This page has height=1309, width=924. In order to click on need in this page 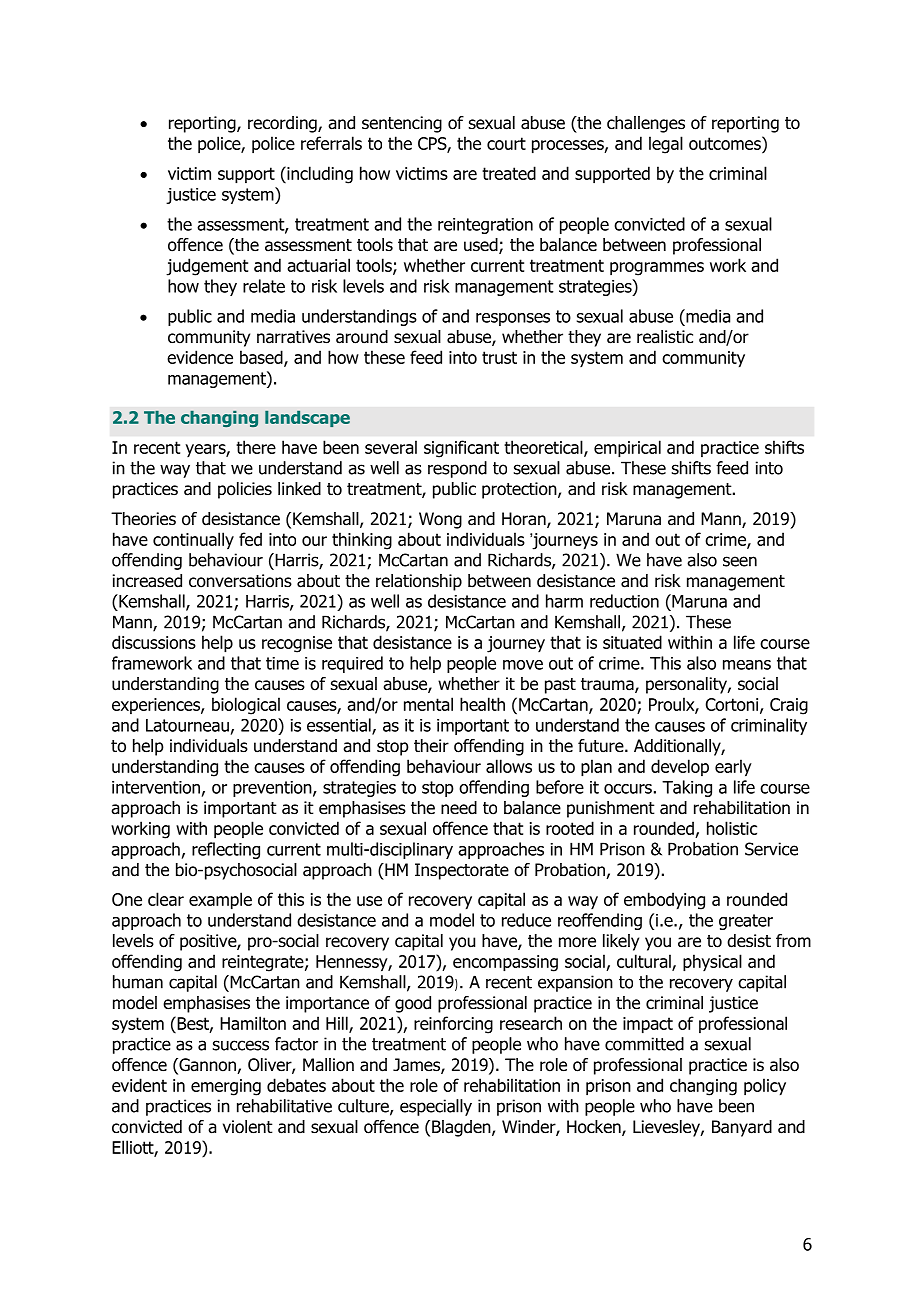, I will do `click(459, 808)`.
